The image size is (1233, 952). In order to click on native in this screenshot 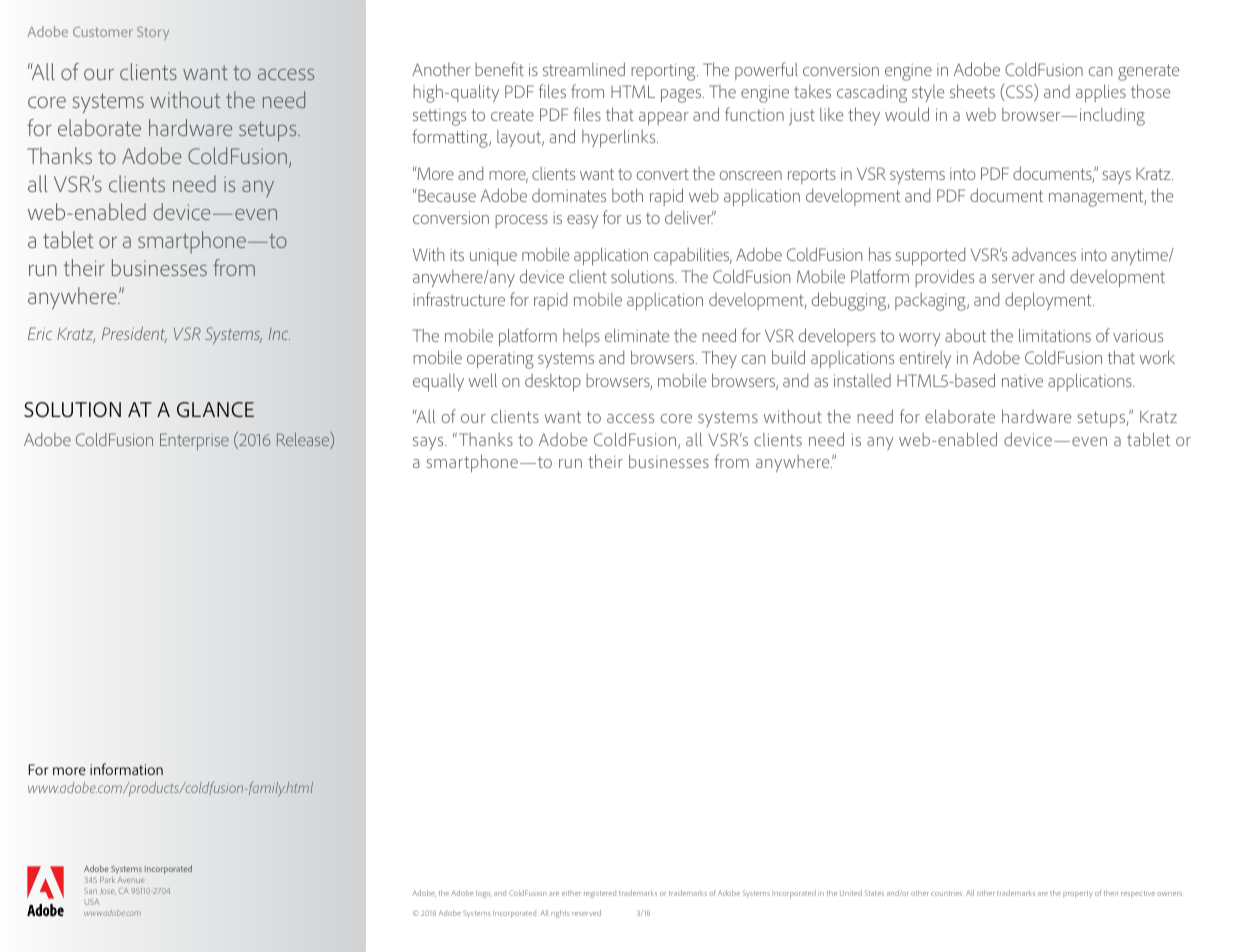, I will do `click(1022, 381)`.
